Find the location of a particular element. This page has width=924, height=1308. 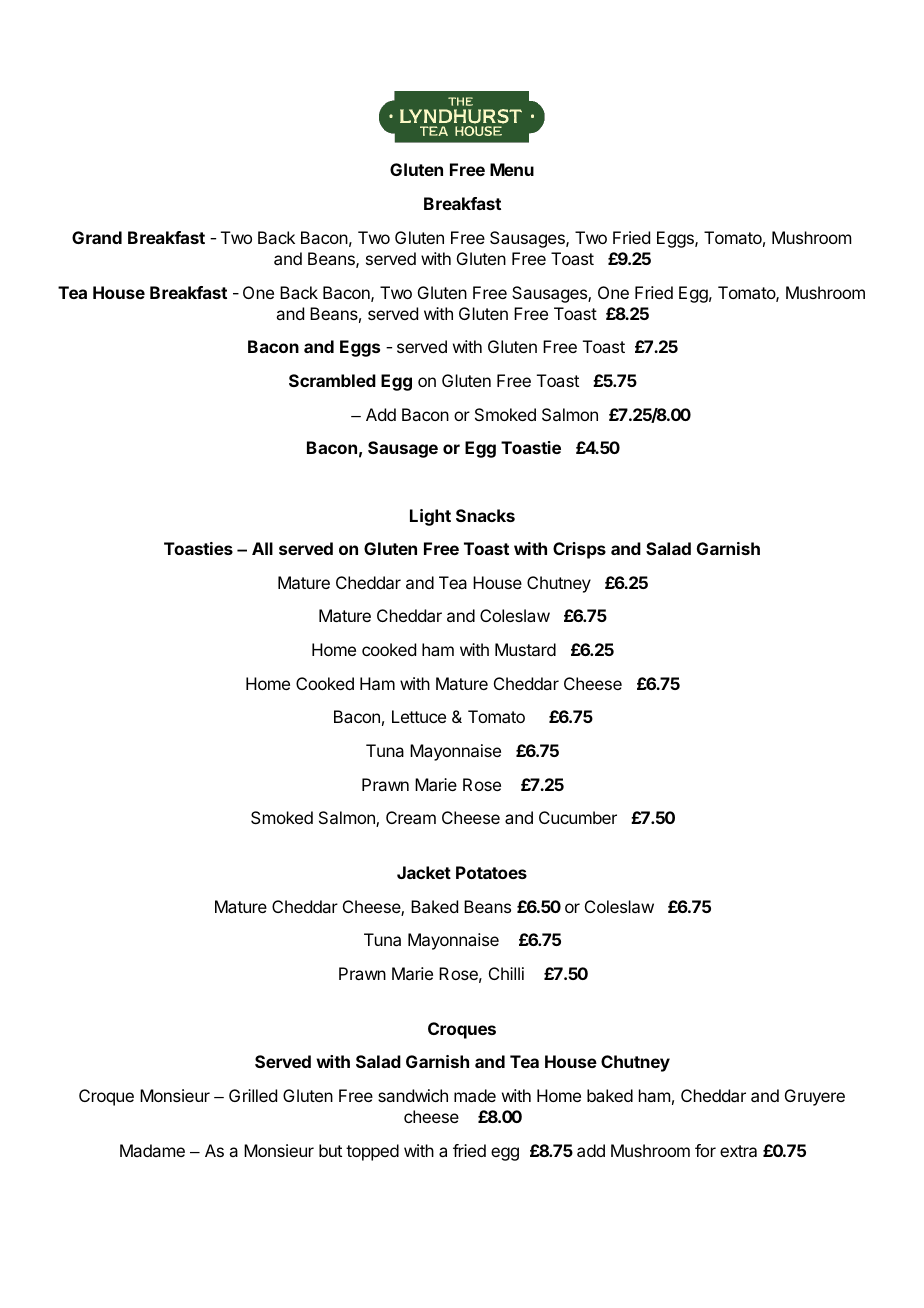

All is located at coordinates (262, 548).
